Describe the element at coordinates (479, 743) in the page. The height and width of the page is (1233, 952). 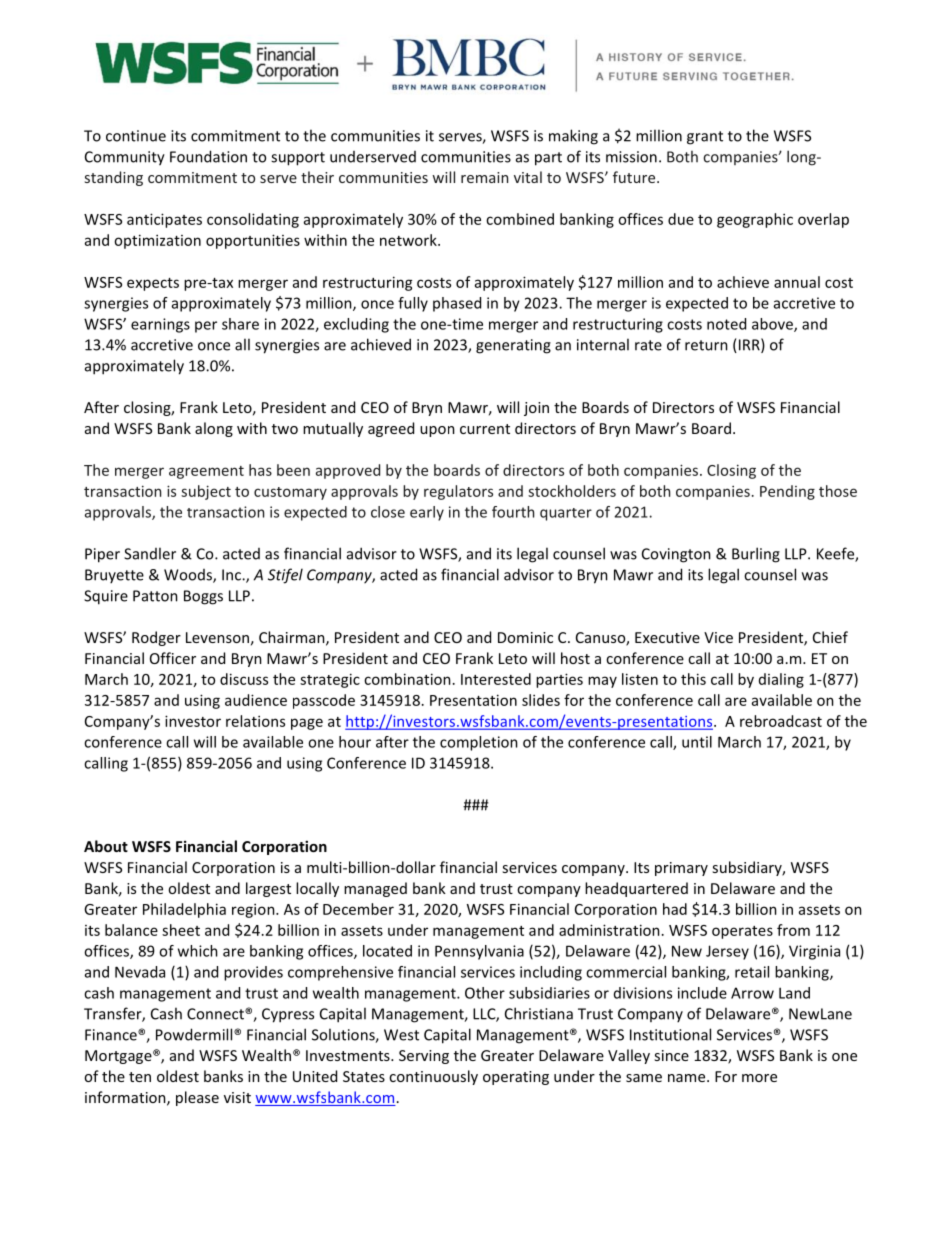
I see `completion` at that location.
